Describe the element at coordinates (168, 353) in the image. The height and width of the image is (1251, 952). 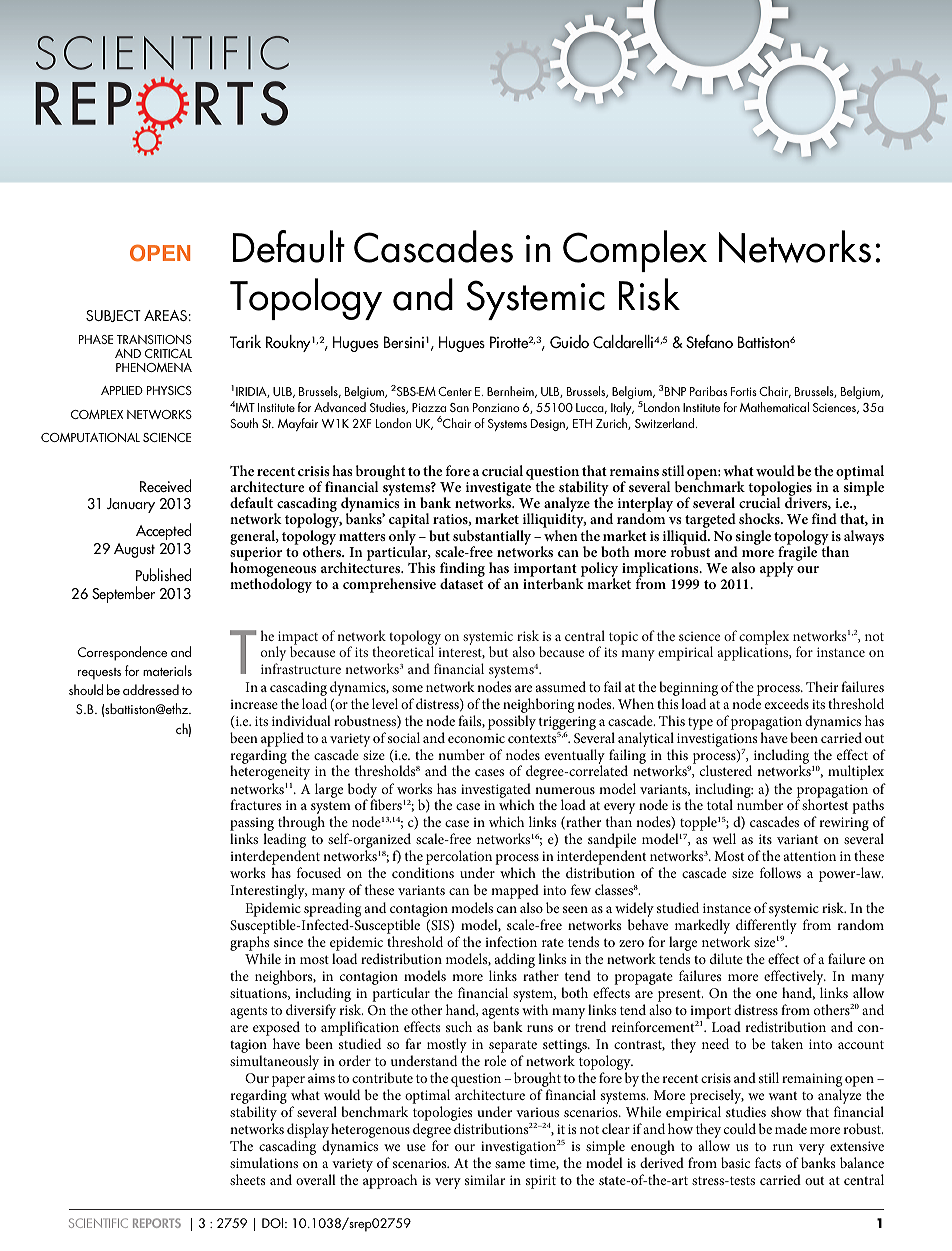
I see `CRITICAL` at that location.
